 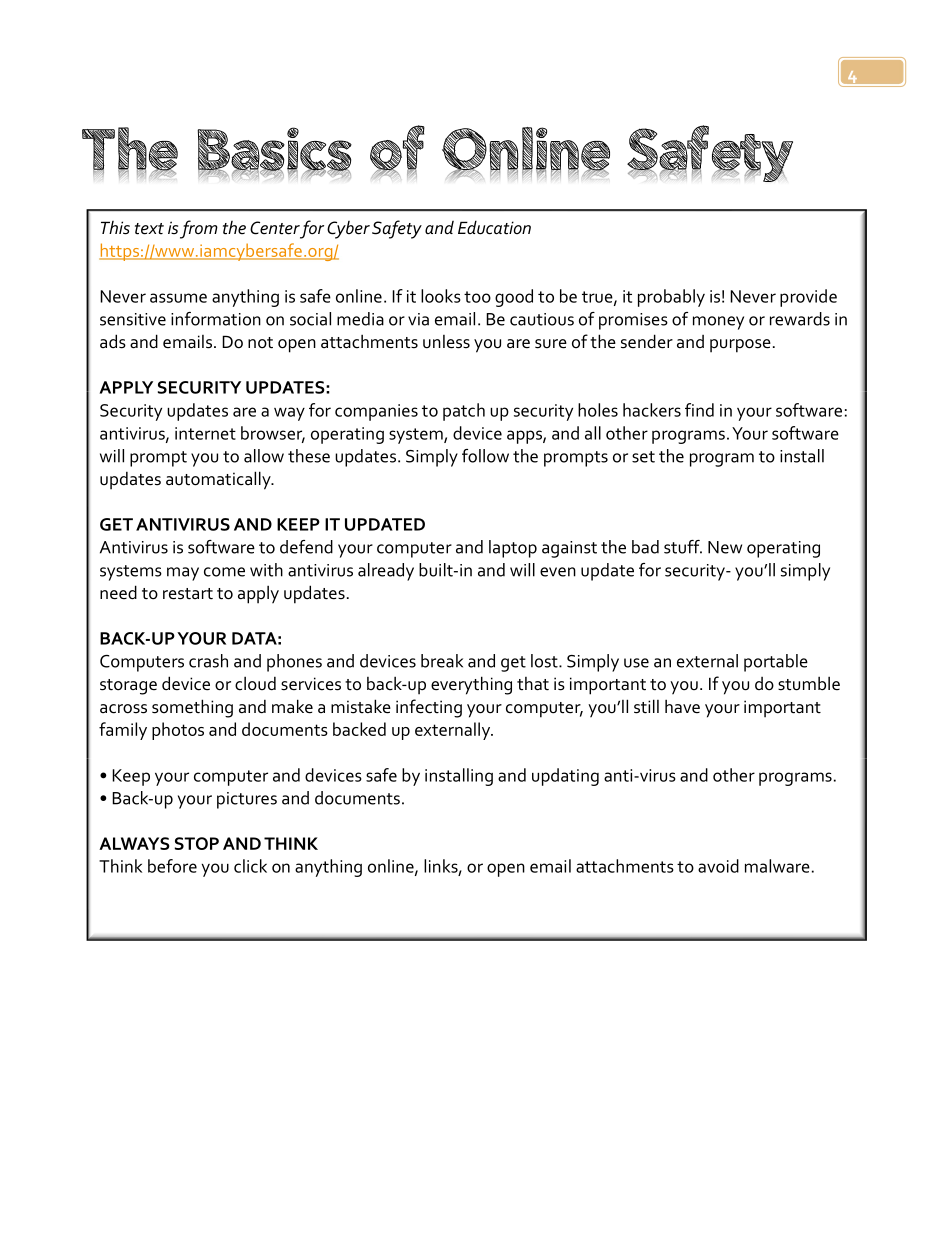 What do you see at coordinates (671, 298) in the screenshot?
I see `probably` at bounding box center [671, 298].
